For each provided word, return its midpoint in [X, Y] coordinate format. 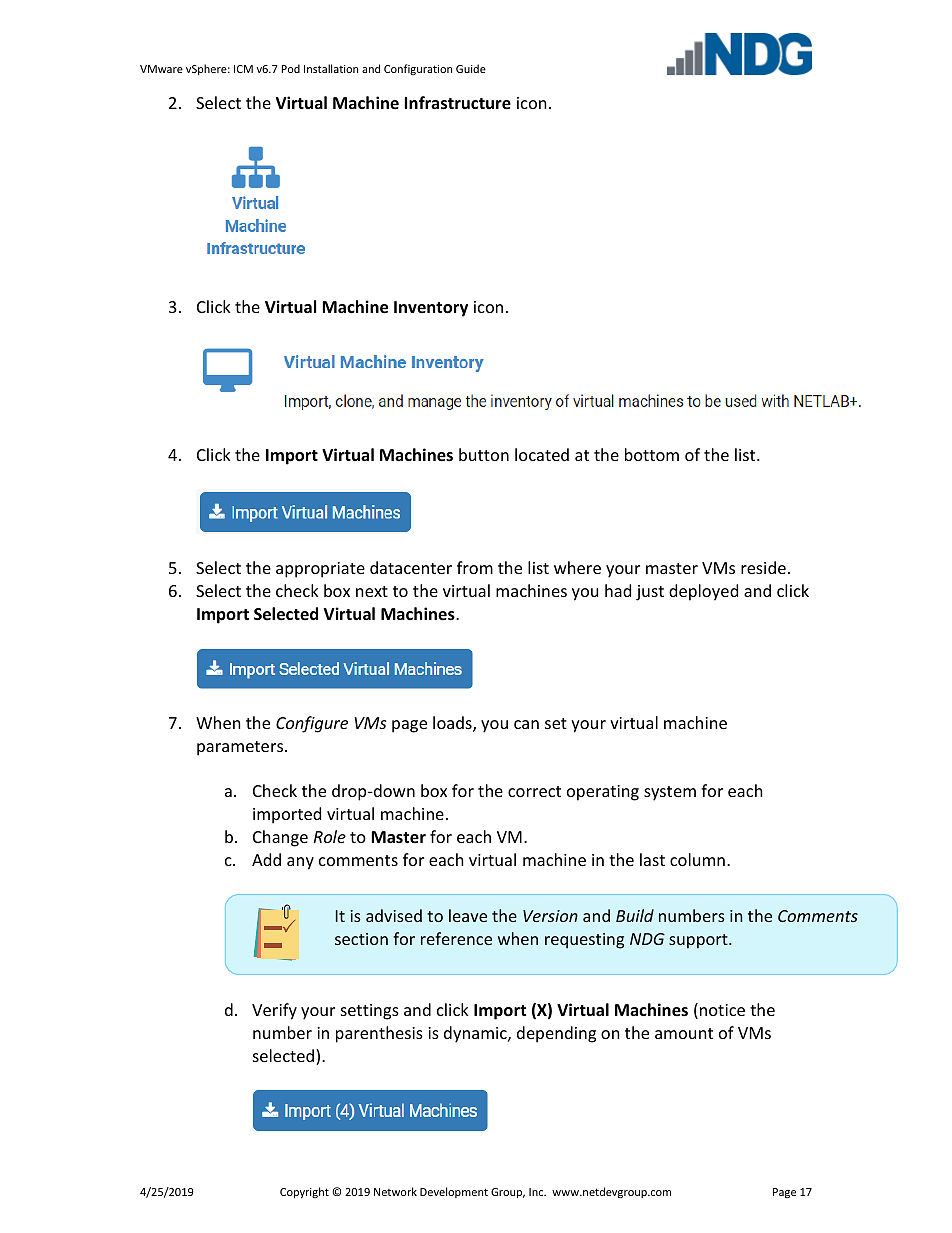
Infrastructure [457, 103]
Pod [290, 68]
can [526, 724]
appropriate [320, 570]
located [542, 454]
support [699, 941]
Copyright [304, 1192]
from [475, 567]
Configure [312, 724]
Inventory [431, 309]
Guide [471, 68]
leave [468, 915]
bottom [652, 454]
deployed [703, 592]
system [670, 793]
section [361, 939]
